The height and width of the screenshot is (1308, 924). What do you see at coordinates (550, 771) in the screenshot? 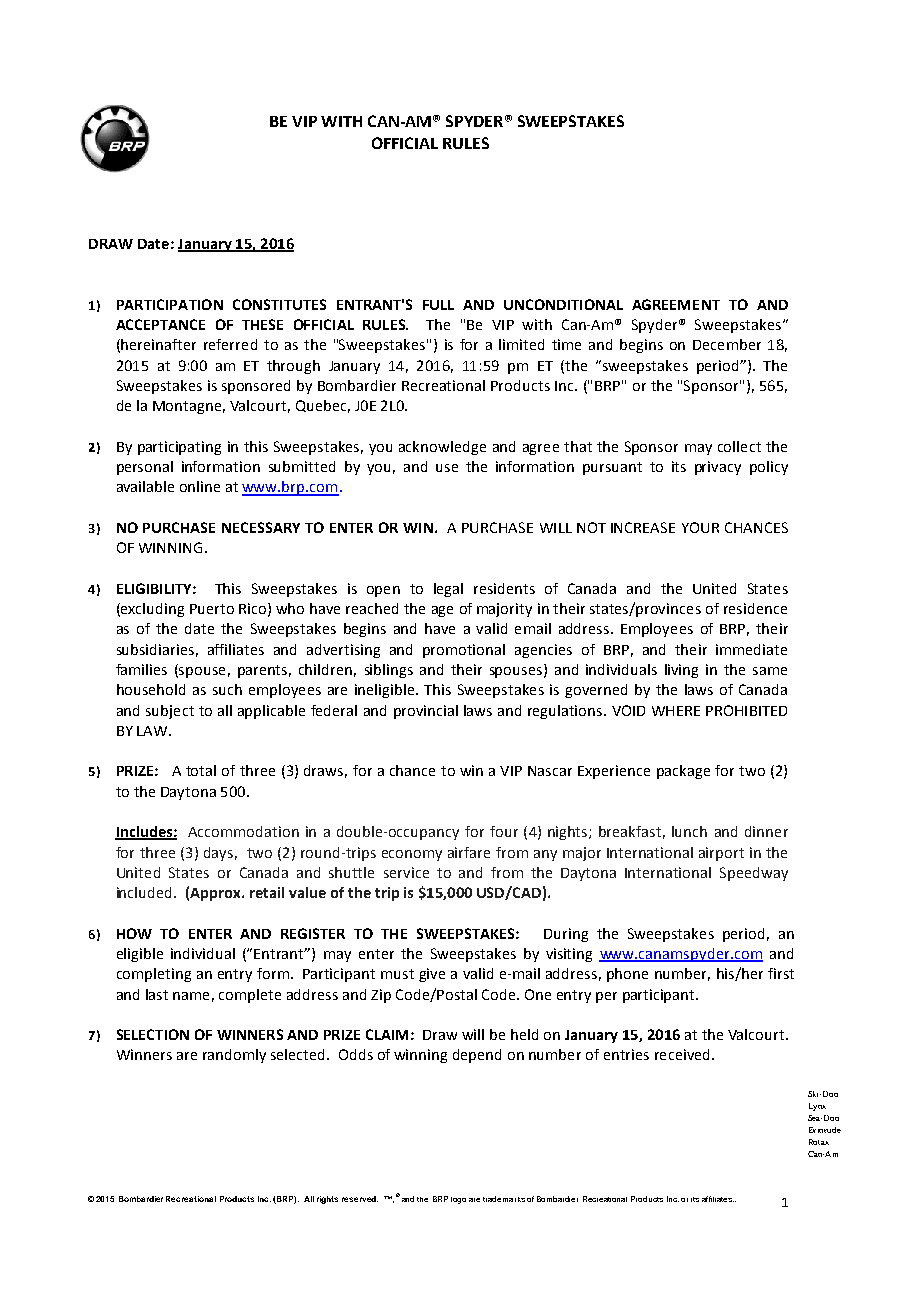
I see `Nascar` at bounding box center [550, 771].
